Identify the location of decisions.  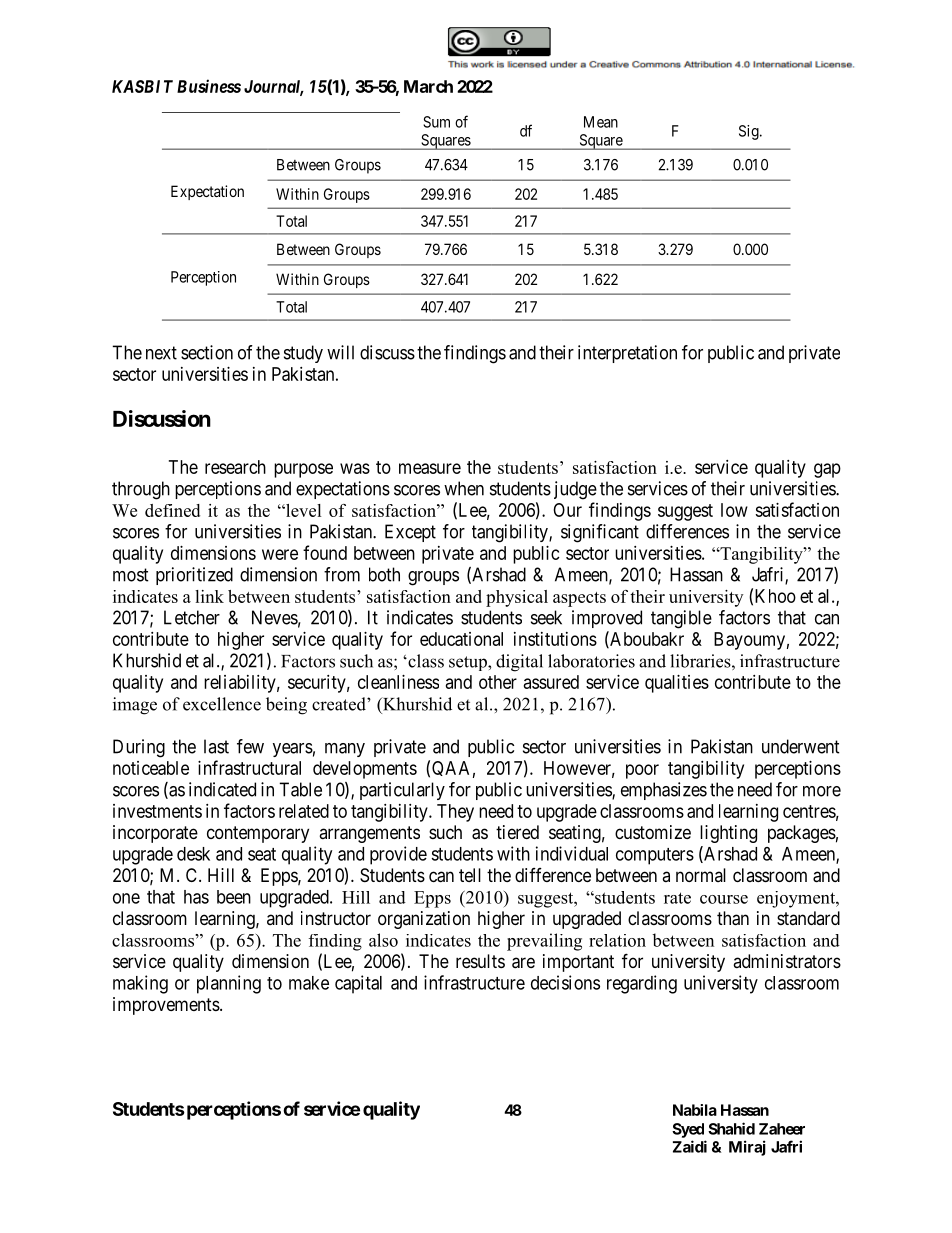
(565, 982).
